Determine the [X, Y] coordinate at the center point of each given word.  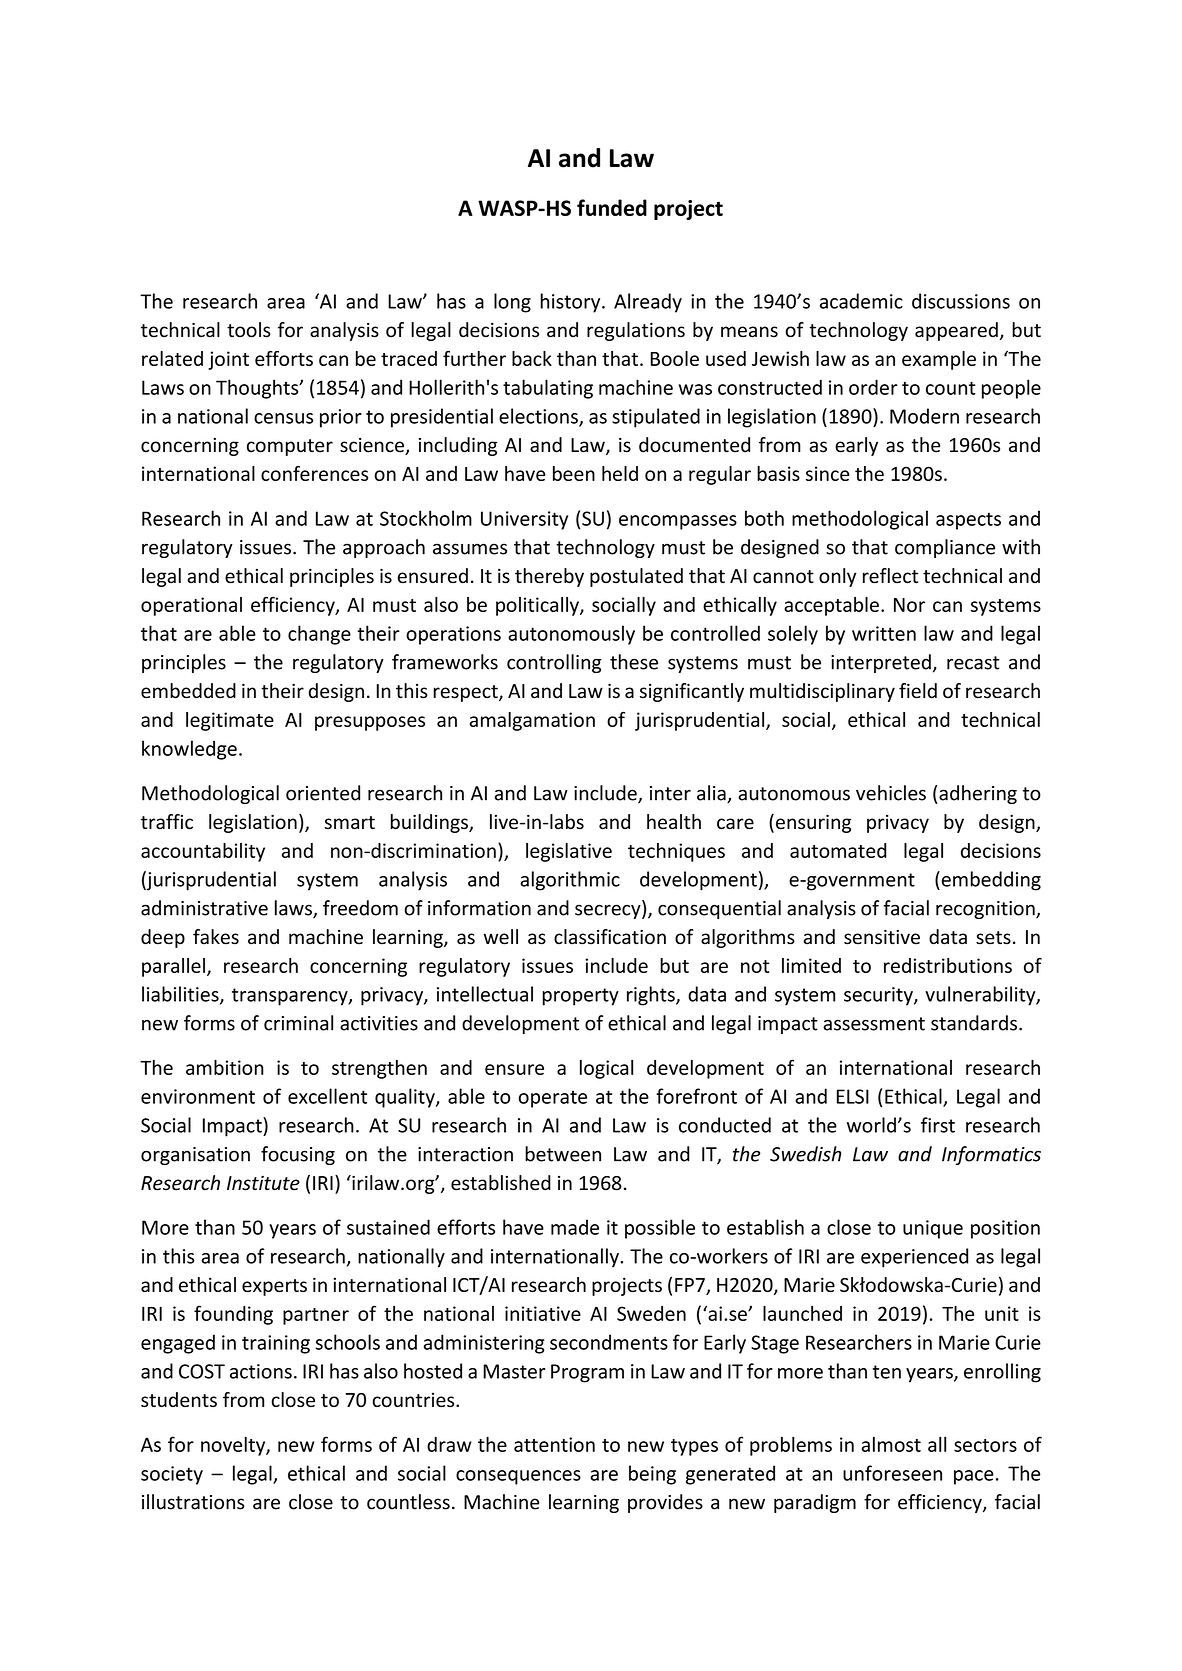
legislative [569, 852]
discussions [961, 301]
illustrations [193, 1502]
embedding [990, 881]
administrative [204, 908]
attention [554, 1444]
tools [249, 330]
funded [612, 207]
